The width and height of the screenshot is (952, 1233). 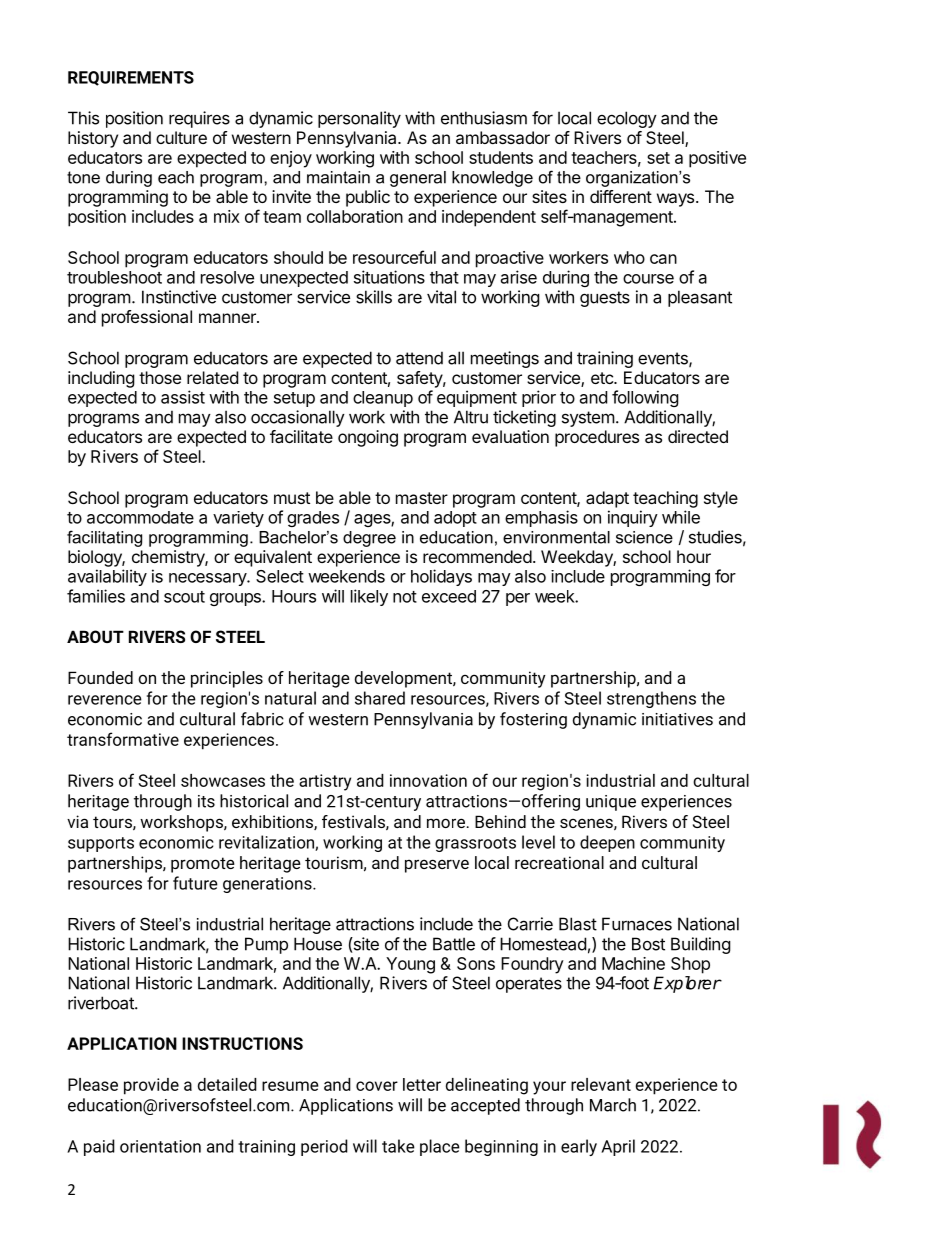 I want to click on attend, so click(x=419, y=358).
